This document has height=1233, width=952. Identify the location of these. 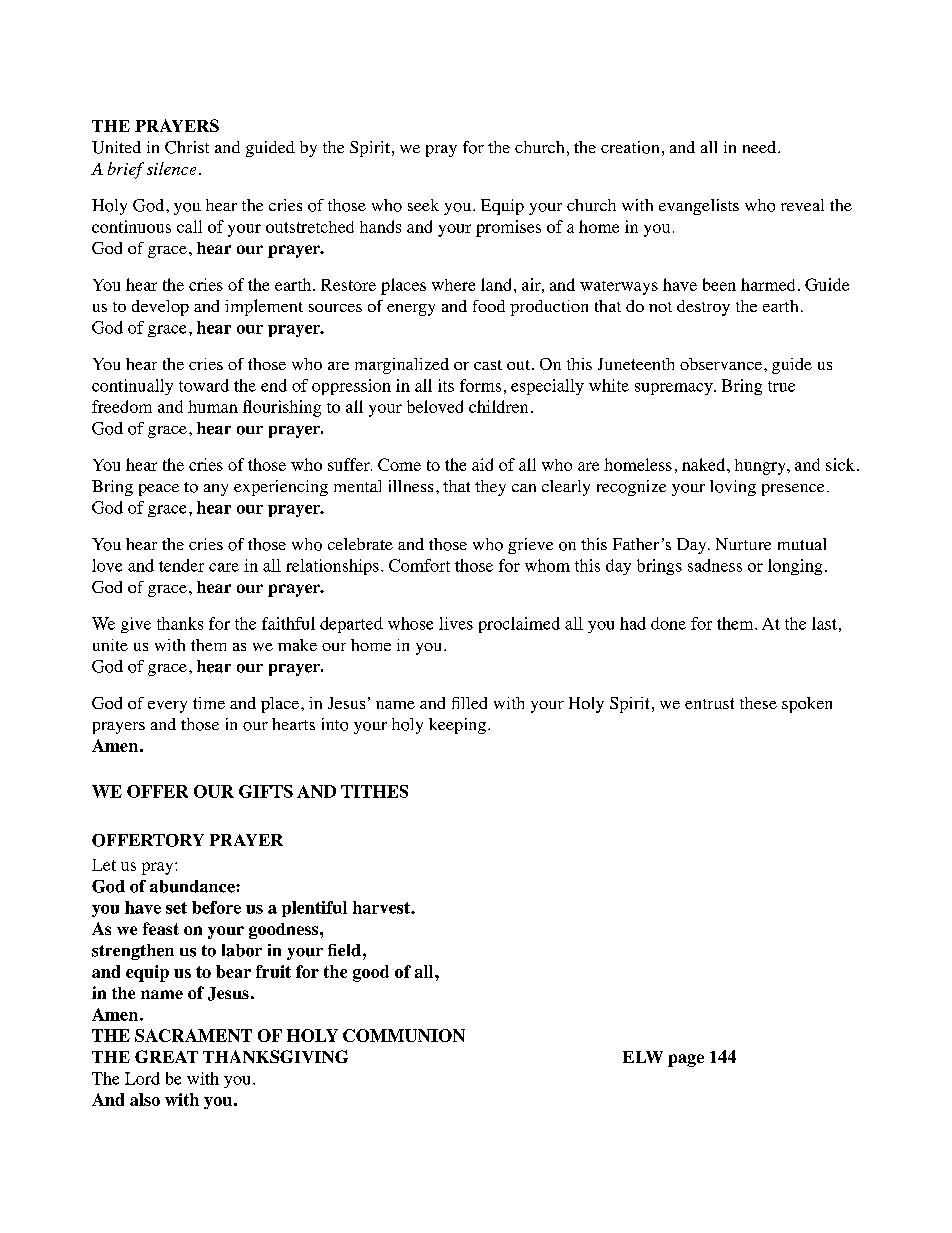
(758, 703).
